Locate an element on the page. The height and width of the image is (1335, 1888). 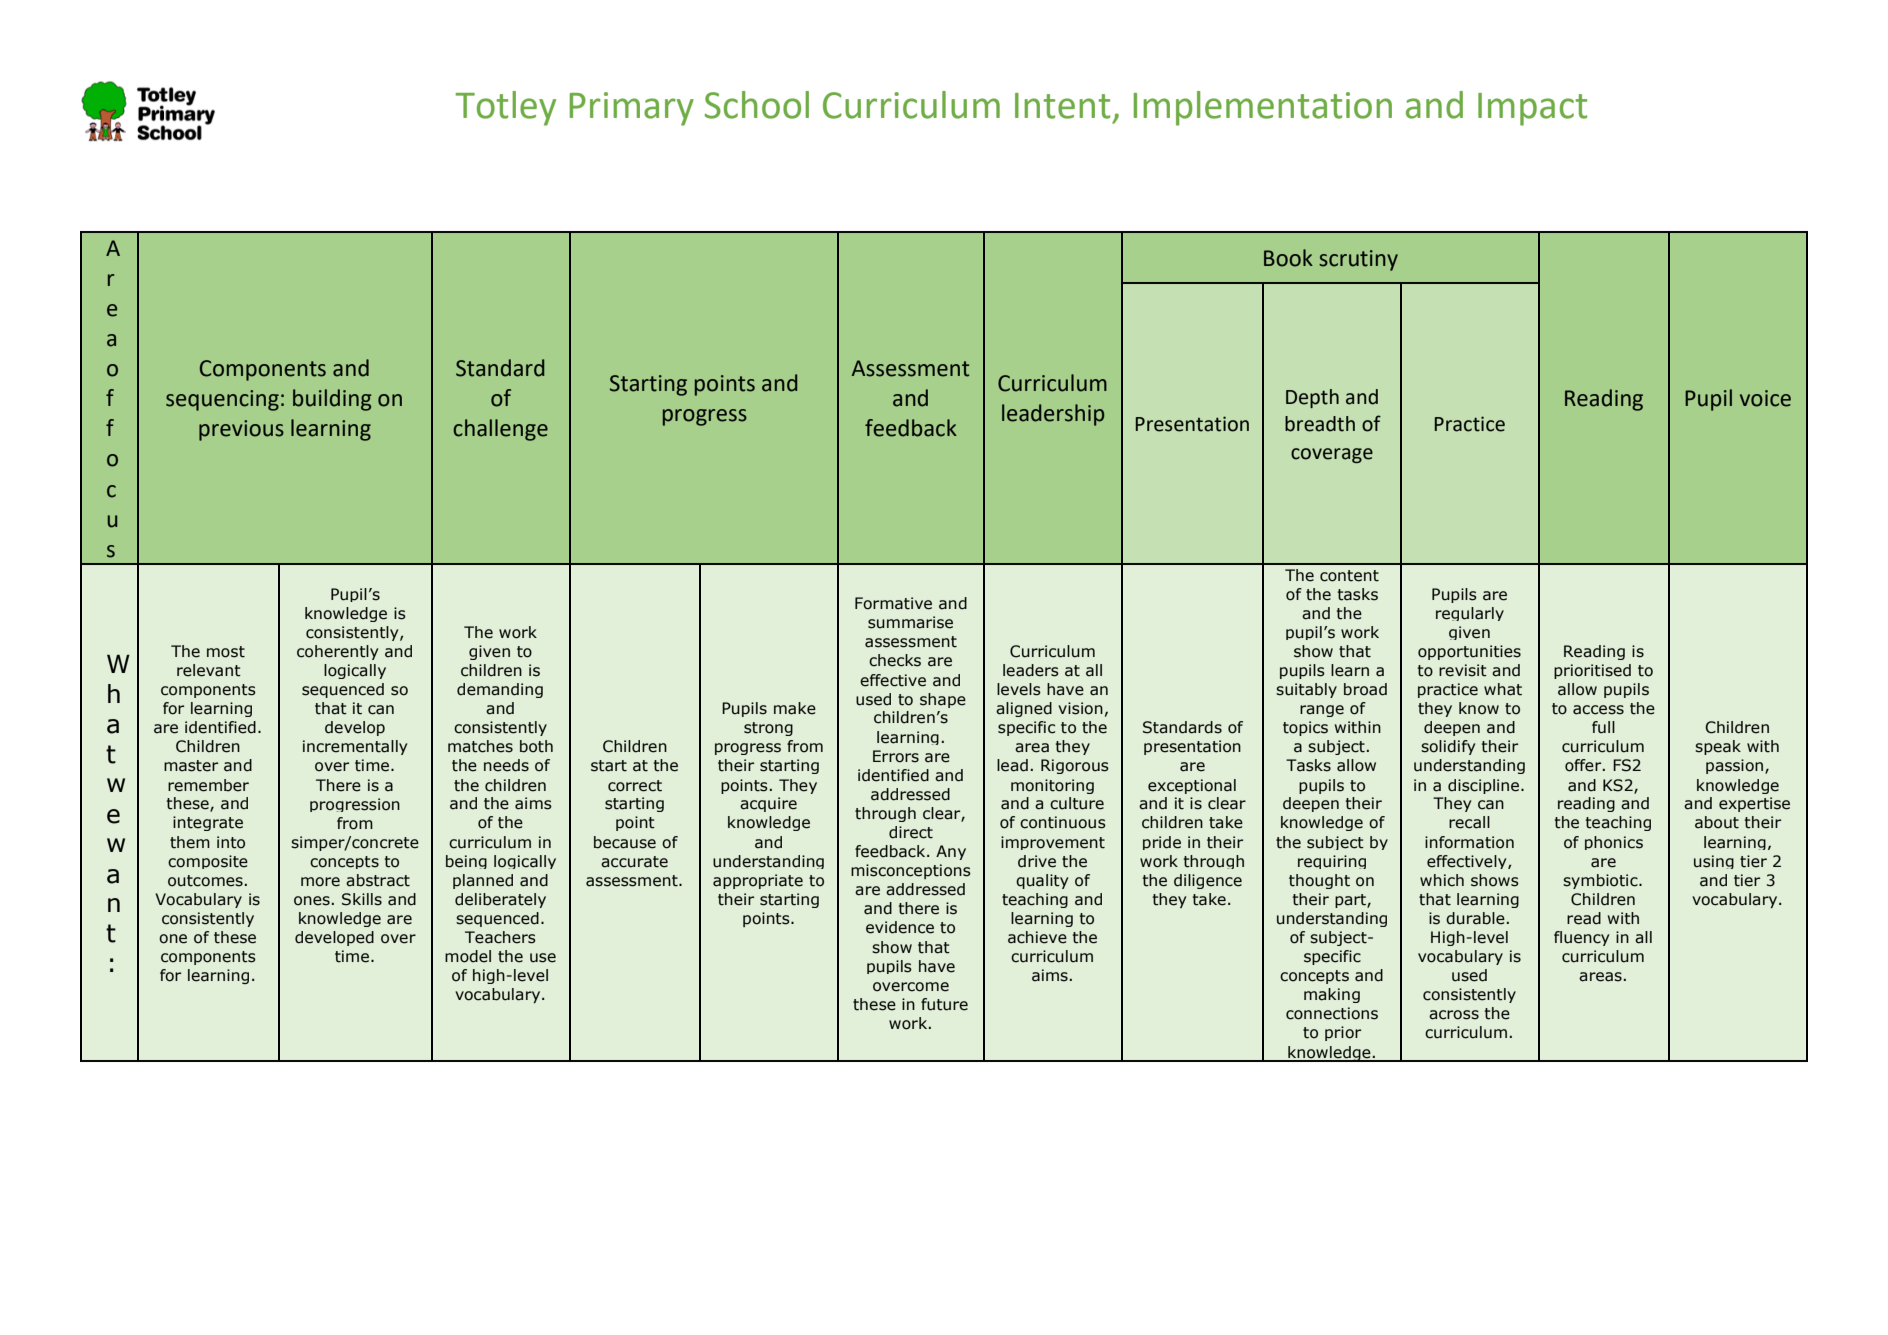
across is located at coordinates (1454, 1015).
